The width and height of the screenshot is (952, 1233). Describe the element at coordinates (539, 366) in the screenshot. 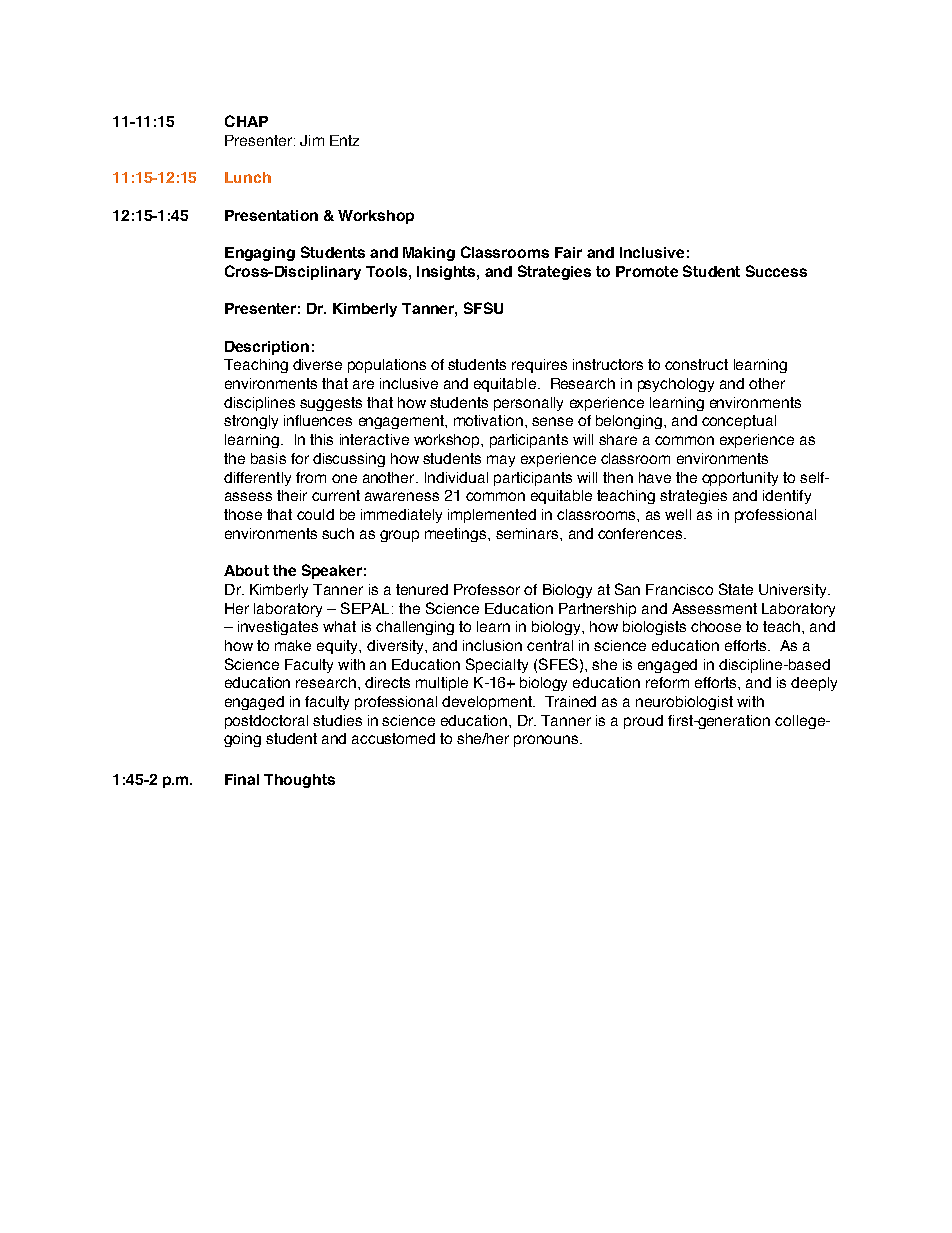

I see `requires` at that location.
